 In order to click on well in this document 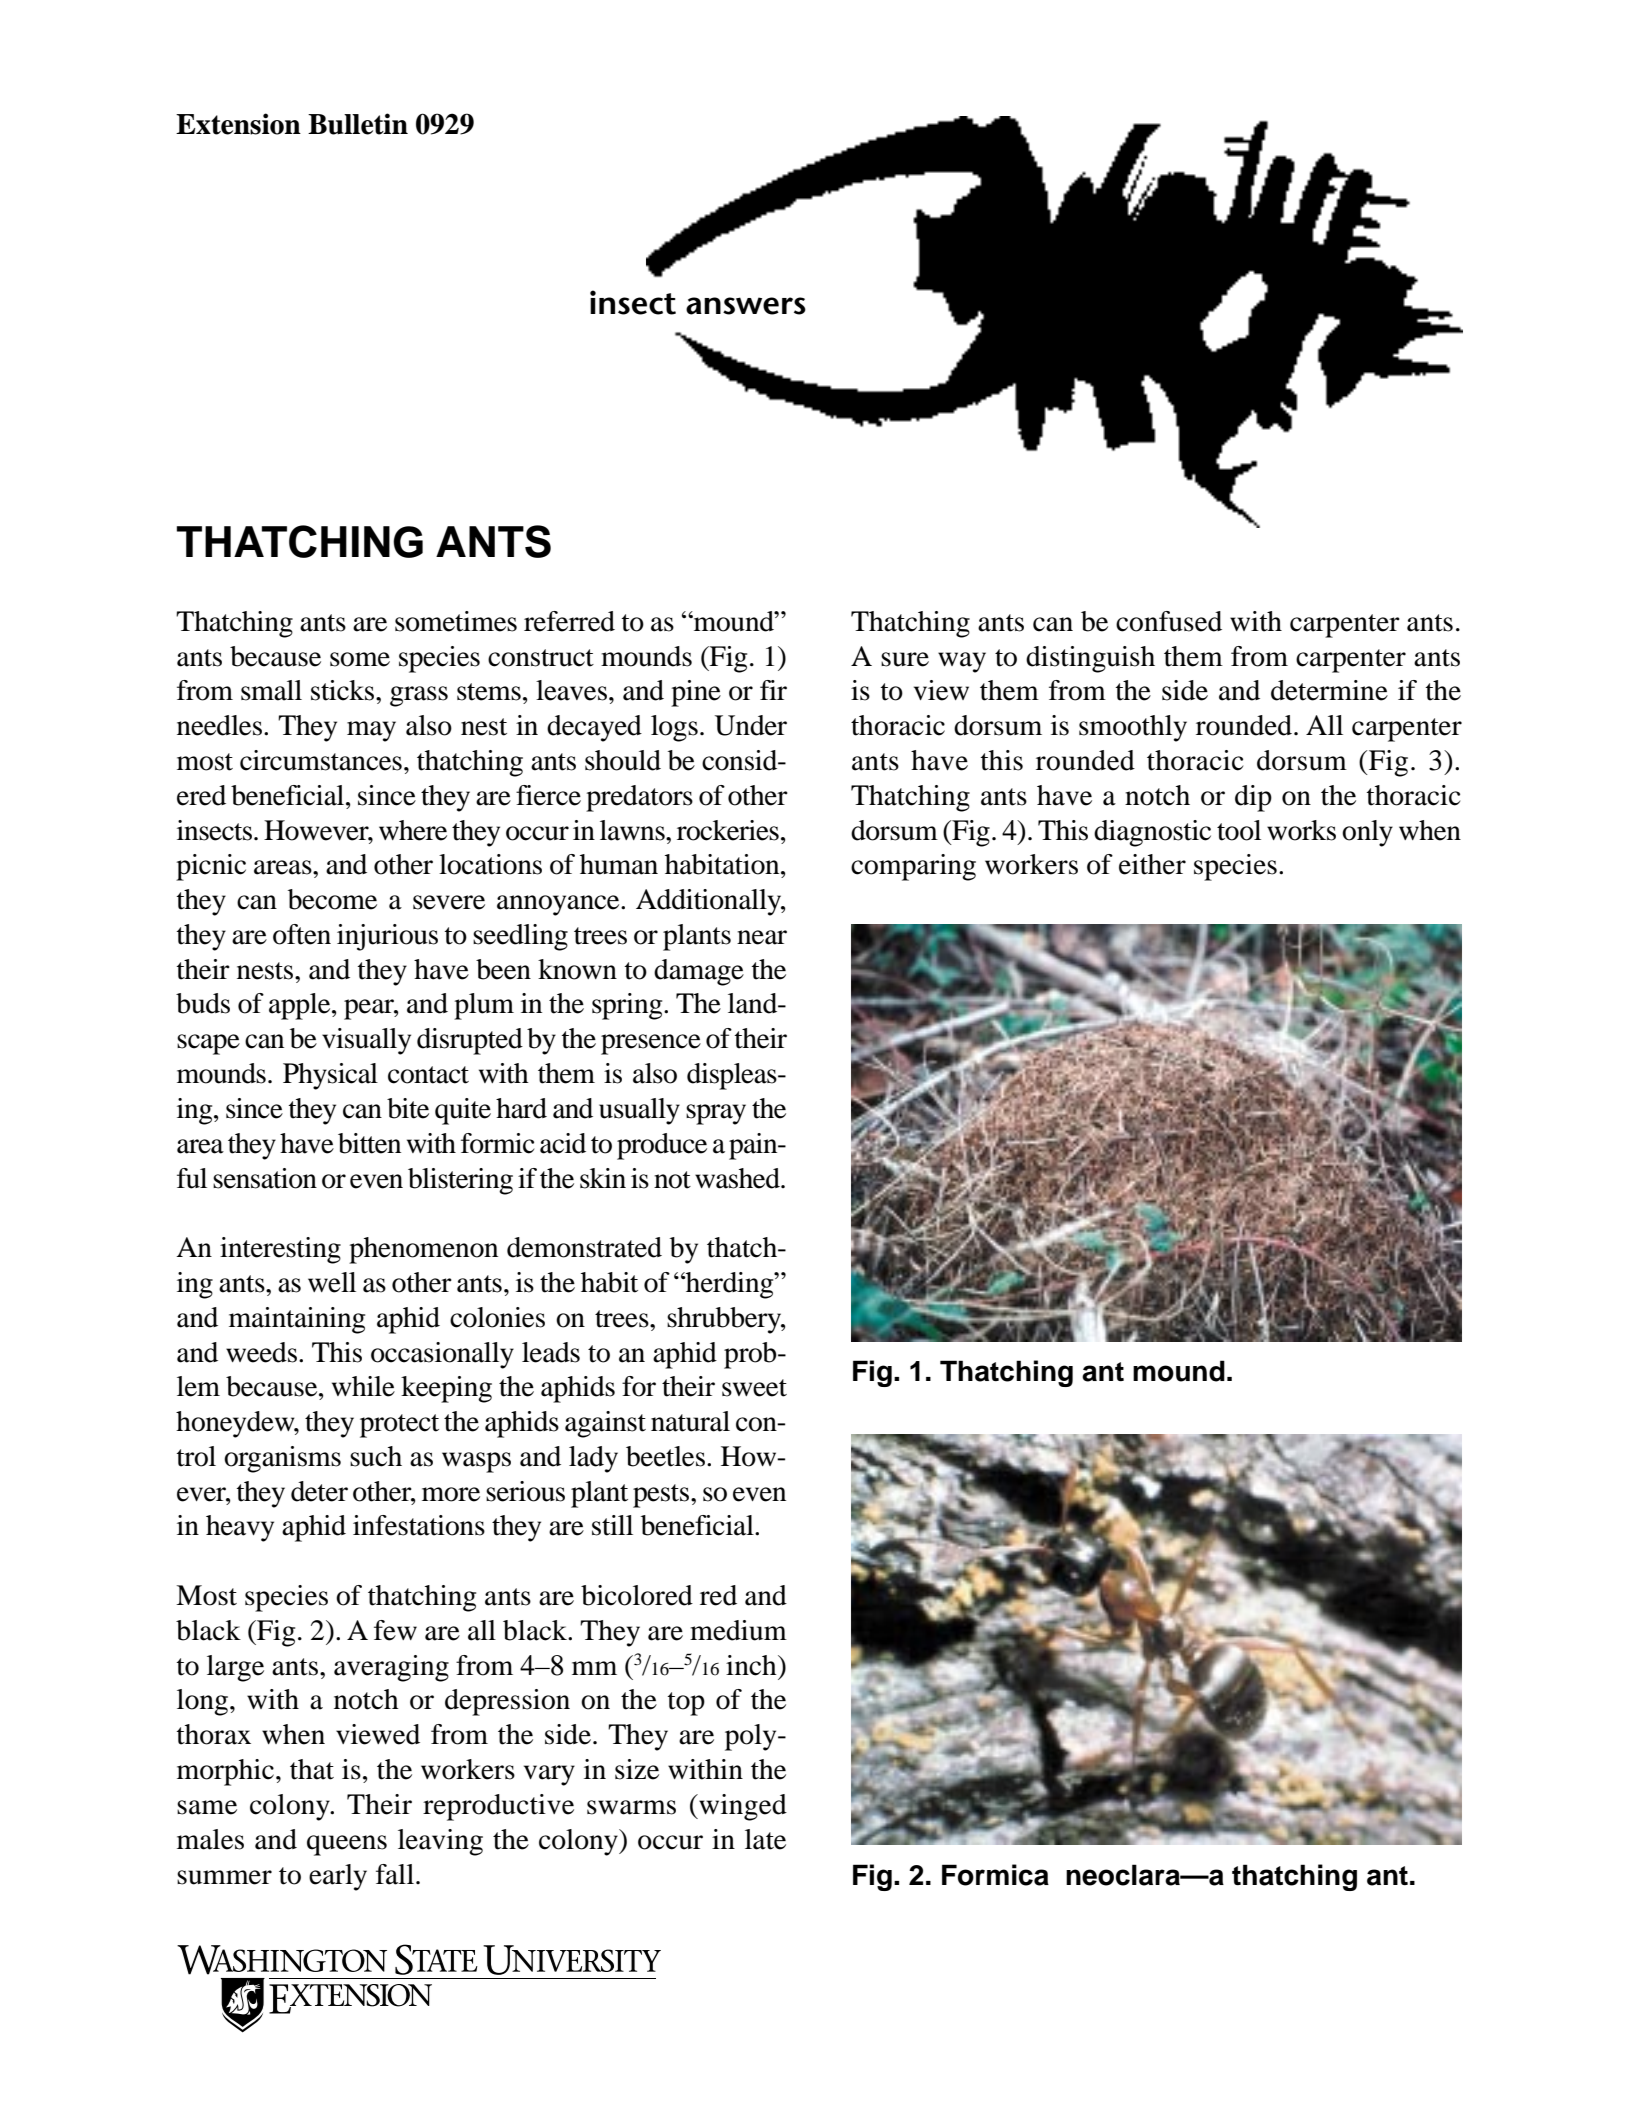, I will do `click(332, 1282)`.
